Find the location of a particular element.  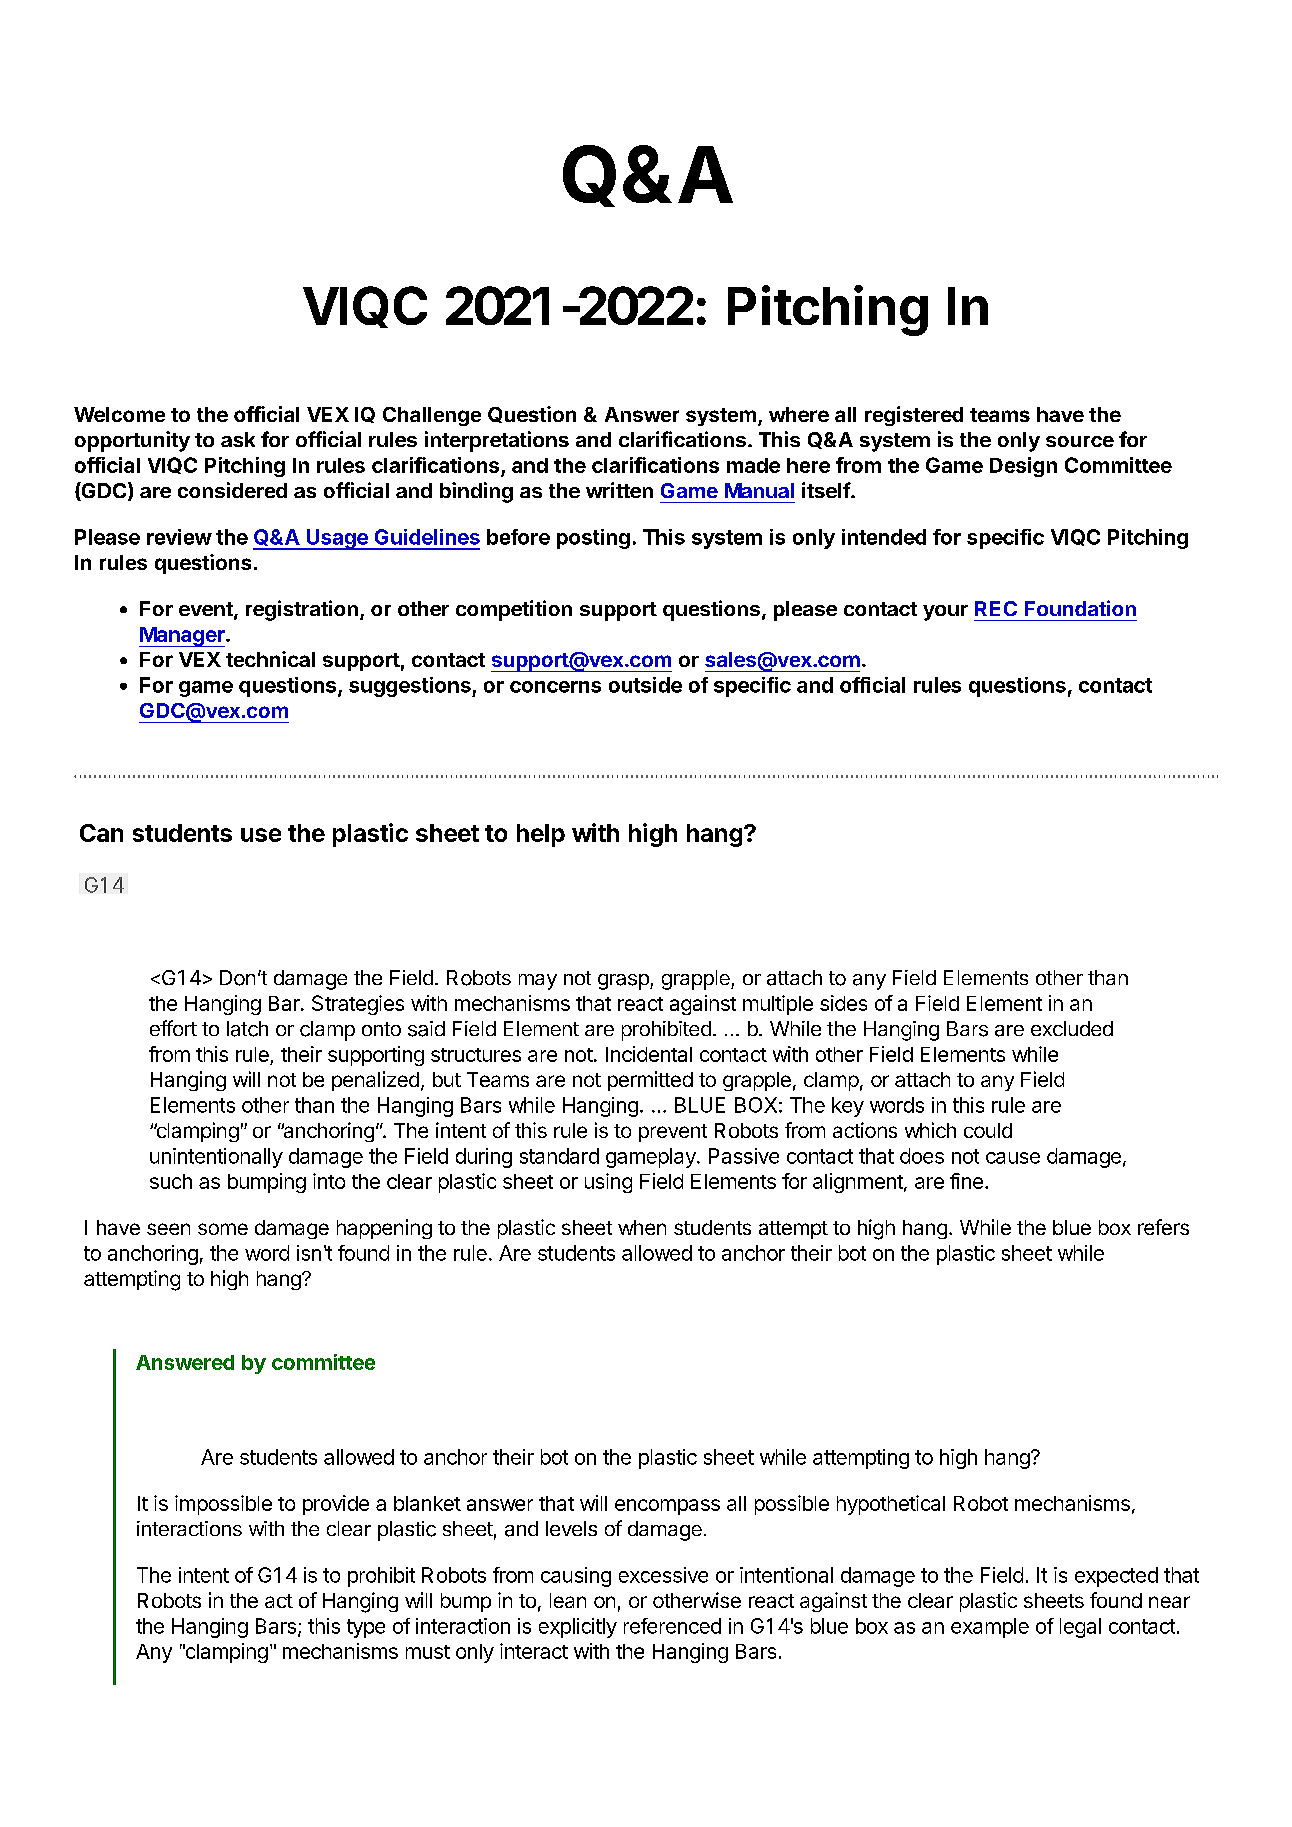

fine is located at coordinates (966, 1181).
